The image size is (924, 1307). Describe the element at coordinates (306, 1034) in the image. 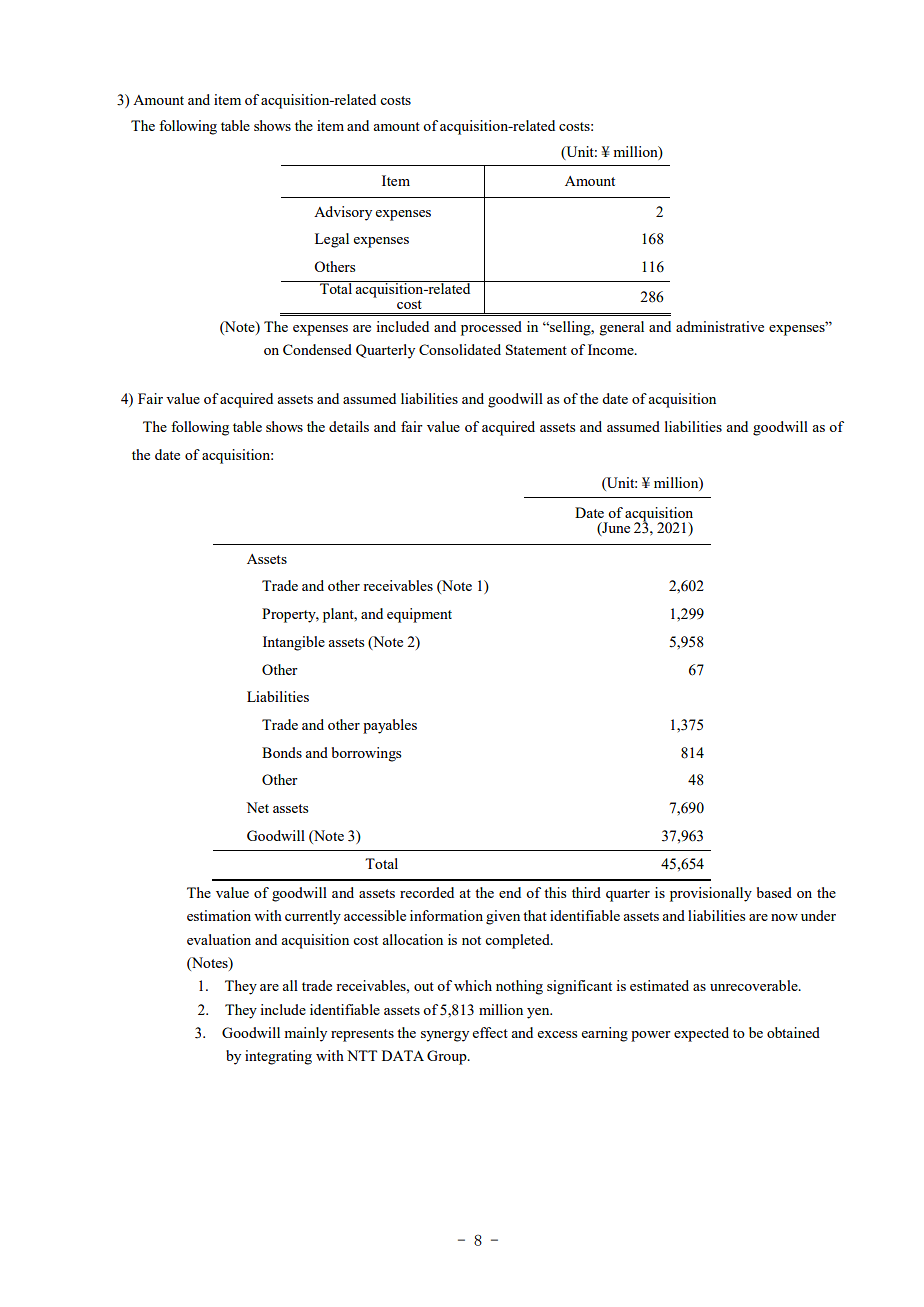

I see `mainly` at that location.
